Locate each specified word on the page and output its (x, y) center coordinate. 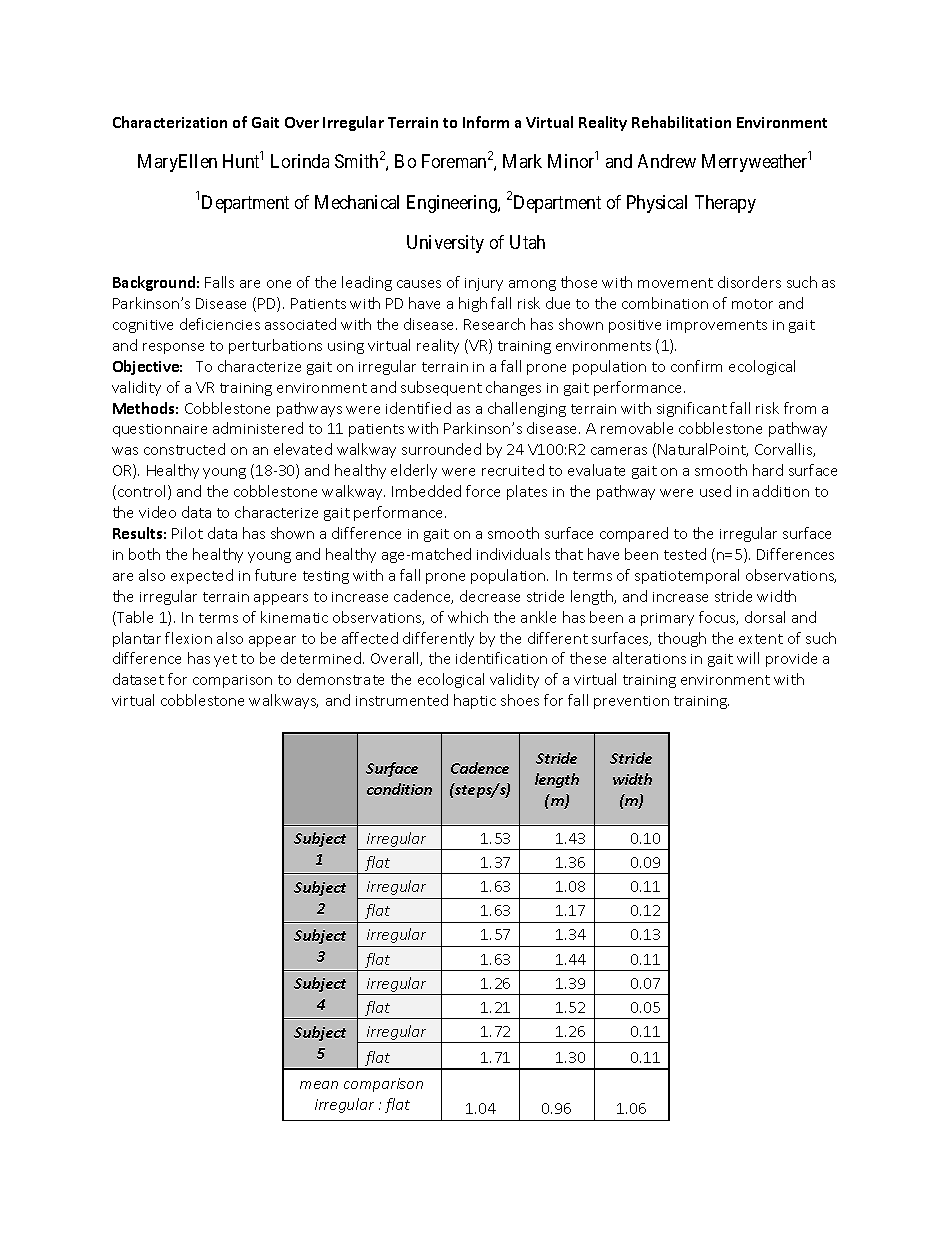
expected (202, 576)
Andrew (667, 161)
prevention (631, 702)
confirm (696, 366)
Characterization (170, 122)
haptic (475, 701)
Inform (486, 122)
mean (319, 1085)
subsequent (441, 388)
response (173, 348)
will (748, 658)
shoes (520, 700)
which (468, 617)
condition (399, 789)
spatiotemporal (687, 576)
